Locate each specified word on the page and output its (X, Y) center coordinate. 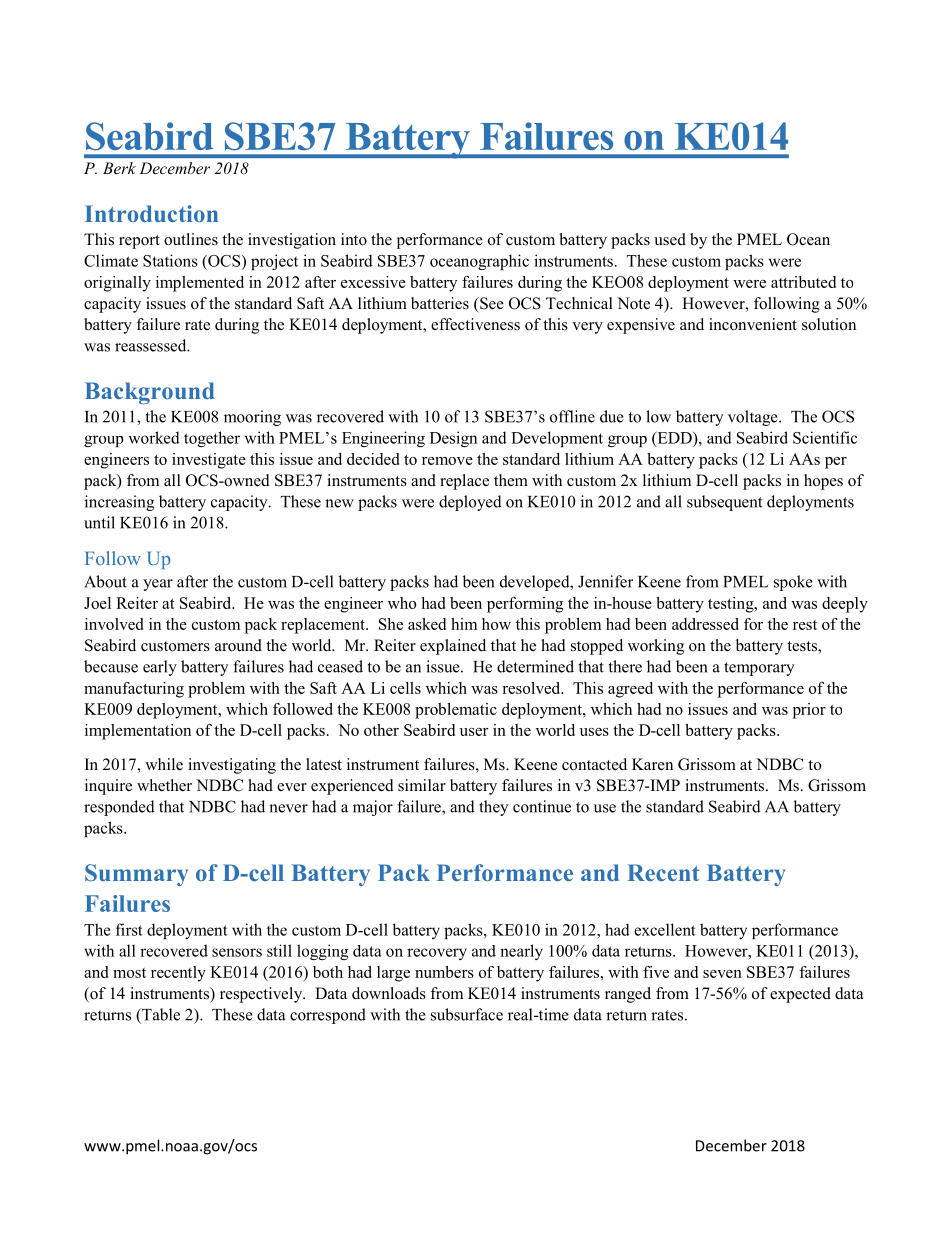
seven (722, 974)
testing (732, 605)
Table (160, 1014)
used (670, 239)
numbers (444, 972)
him (464, 624)
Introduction (151, 213)
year (158, 585)
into (354, 239)
